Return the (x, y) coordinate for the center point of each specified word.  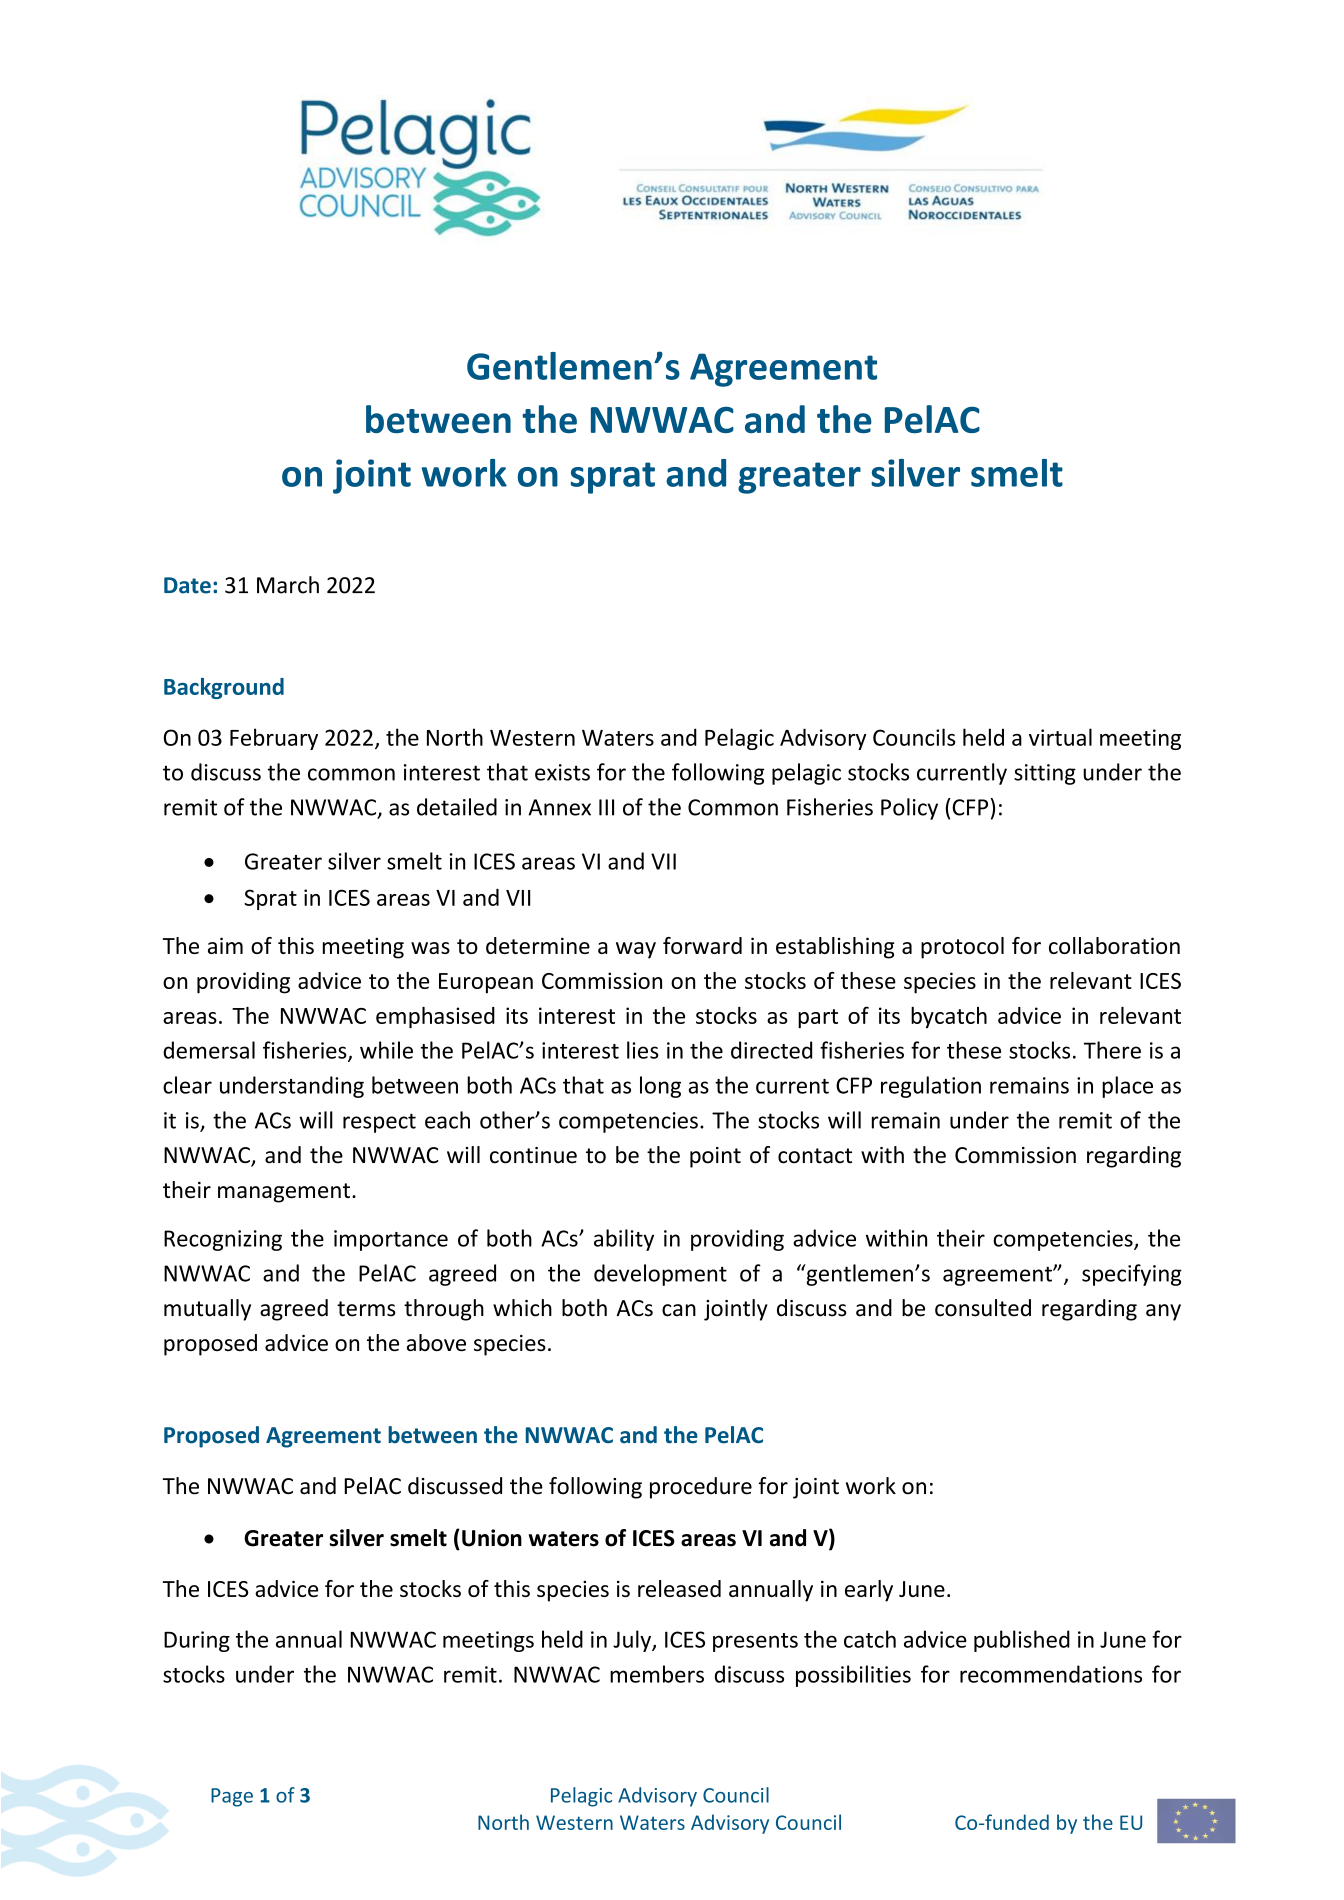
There (1112, 1050)
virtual (1060, 737)
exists (562, 772)
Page (232, 1797)
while (386, 1050)
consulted (983, 1308)
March (288, 585)
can (679, 1310)
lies (643, 1050)
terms (366, 1309)
